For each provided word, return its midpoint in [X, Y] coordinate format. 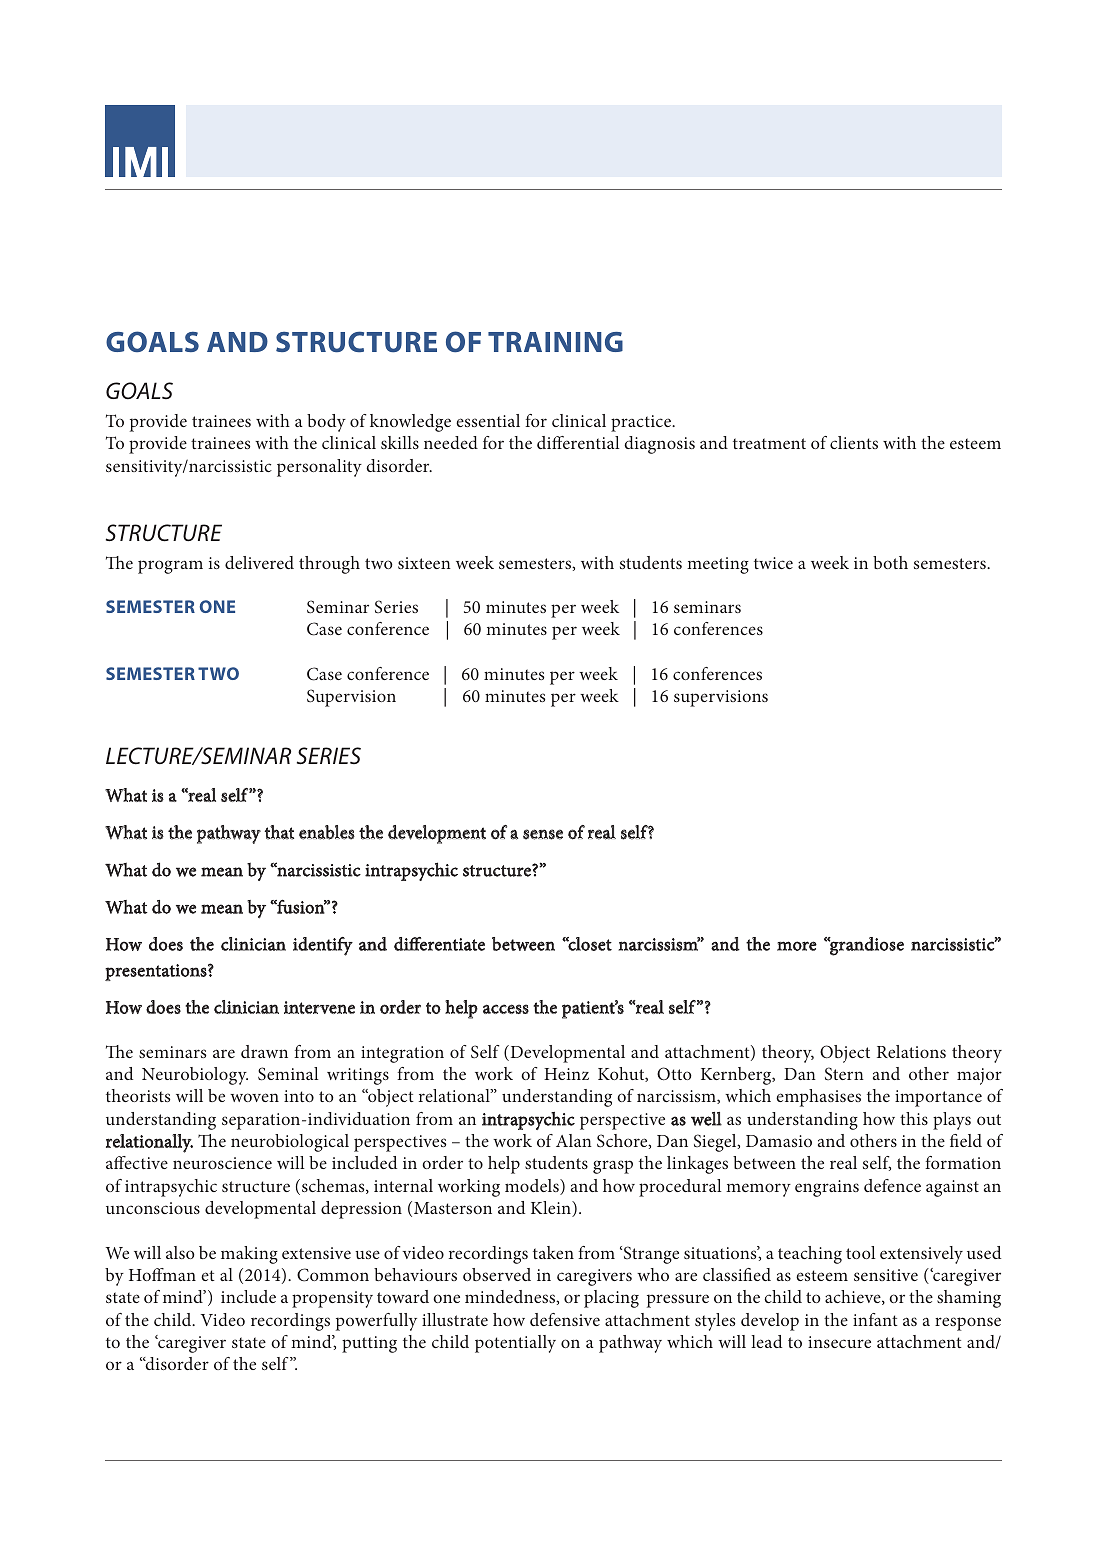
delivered [259, 562]
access [506, 1009]
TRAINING [555, 342]
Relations [911, 1051]
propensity [332, 1299]
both [890, 562]
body [326, 423]
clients [854, 442]
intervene [319, 1007]
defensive [565, 1319]
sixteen [424, 563]
